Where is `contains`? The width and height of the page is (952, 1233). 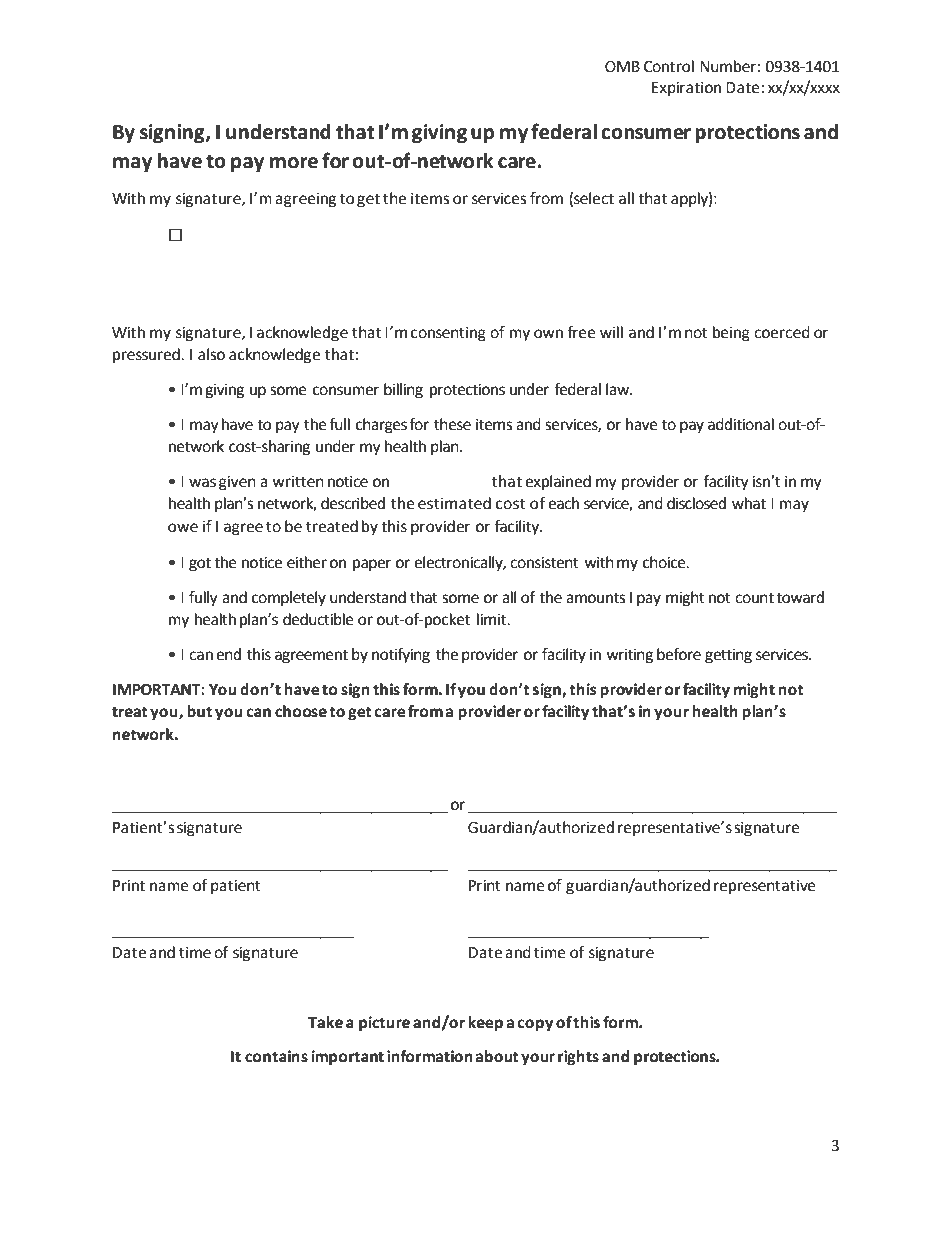 contains is located at coordinates (276, 1056).
